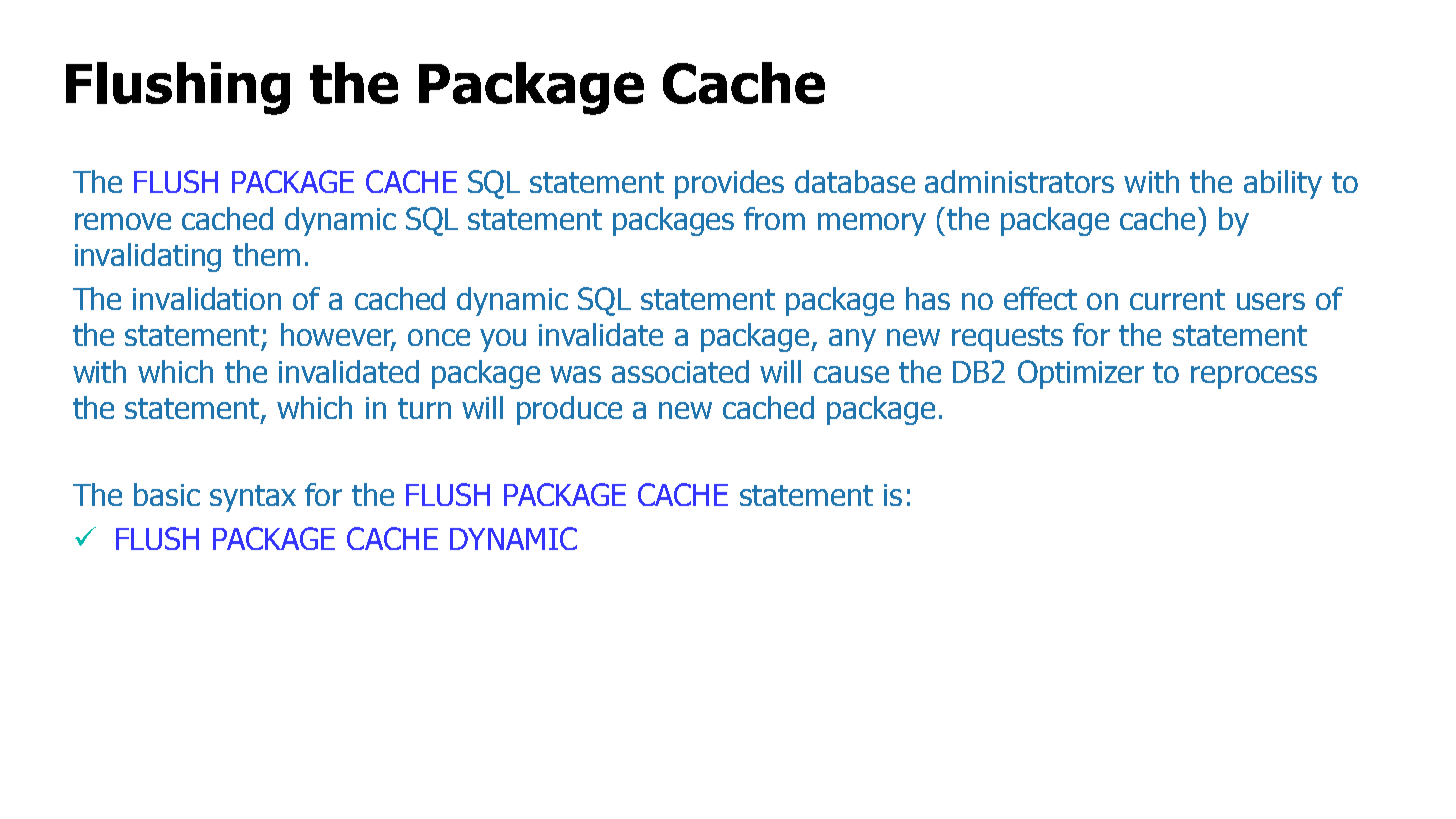 This screenshot has width=1456, height=819. What do you see at coordinates (1019, 181) in the screenshot?
I see `administrators` at bounding box center [1019, 181].
